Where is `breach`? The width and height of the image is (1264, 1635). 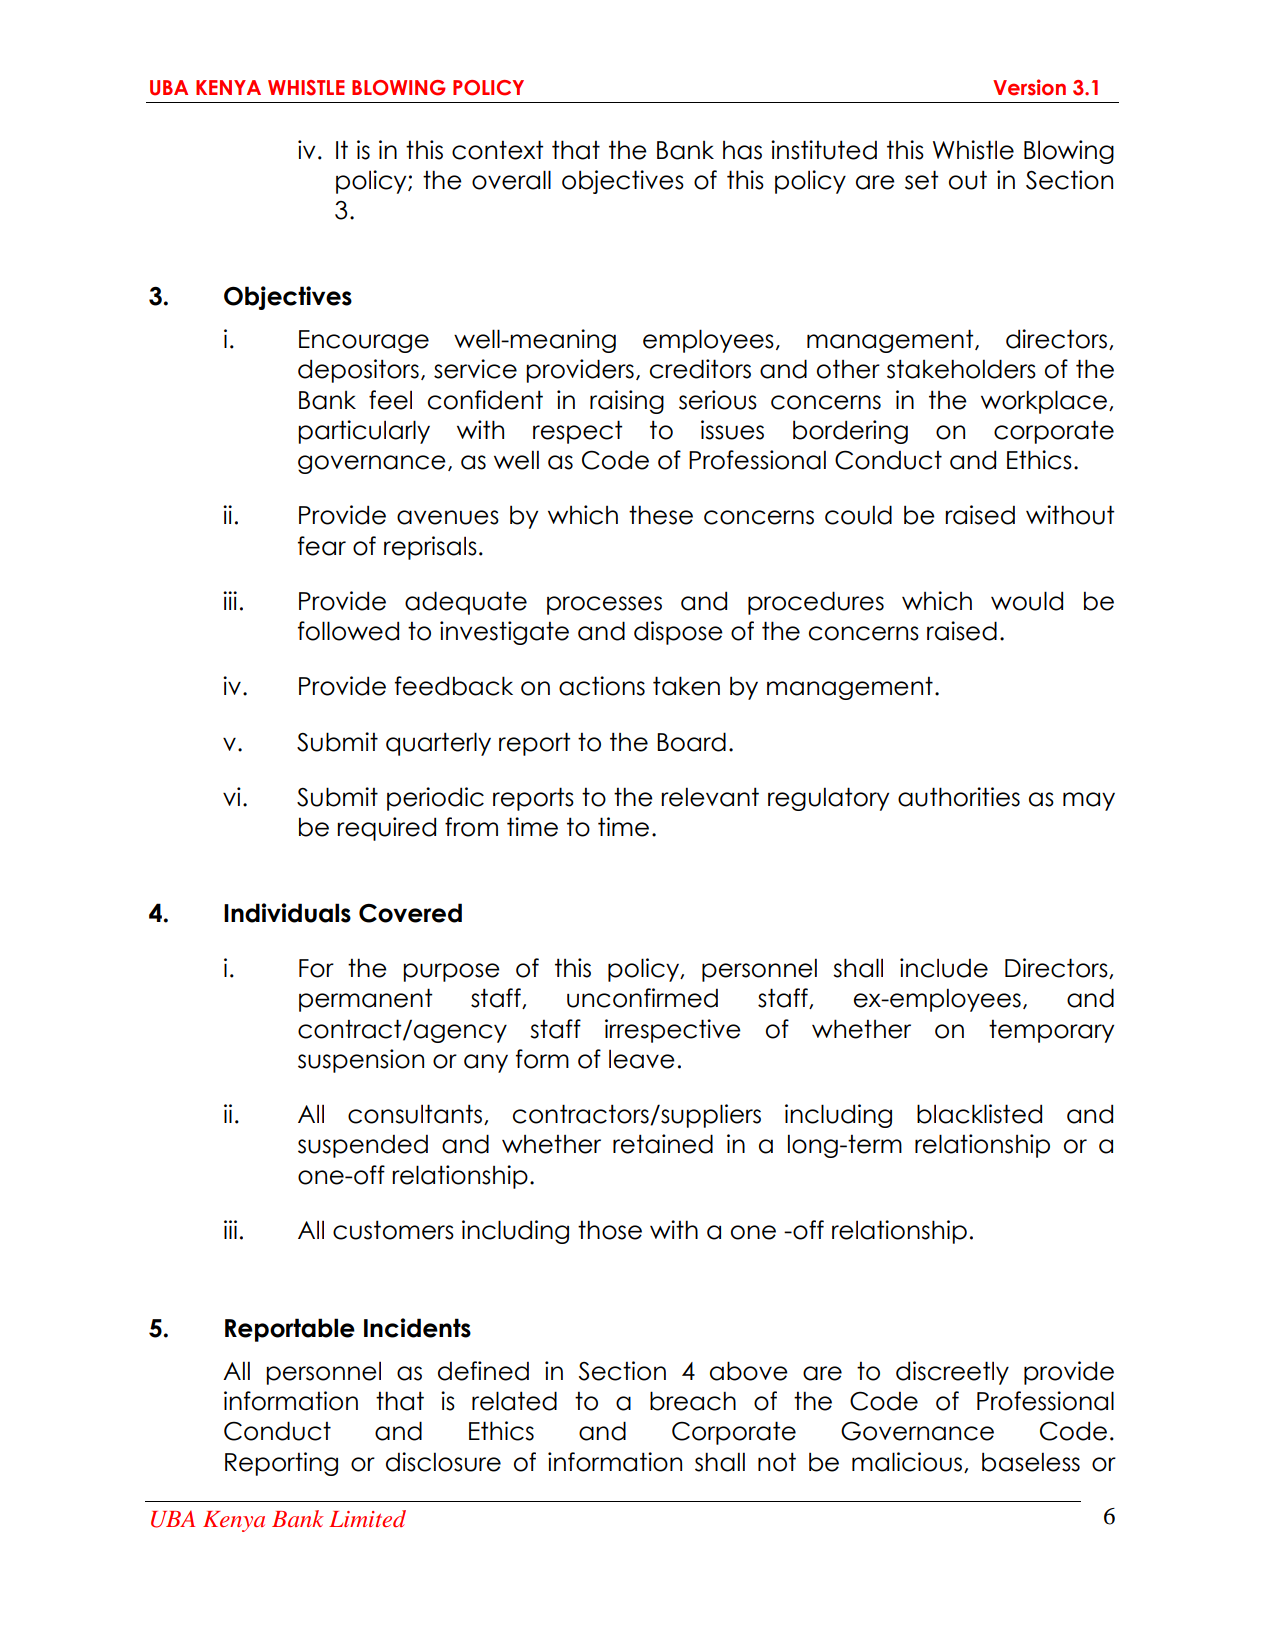
breach is located at coordinates (693, 1401).
